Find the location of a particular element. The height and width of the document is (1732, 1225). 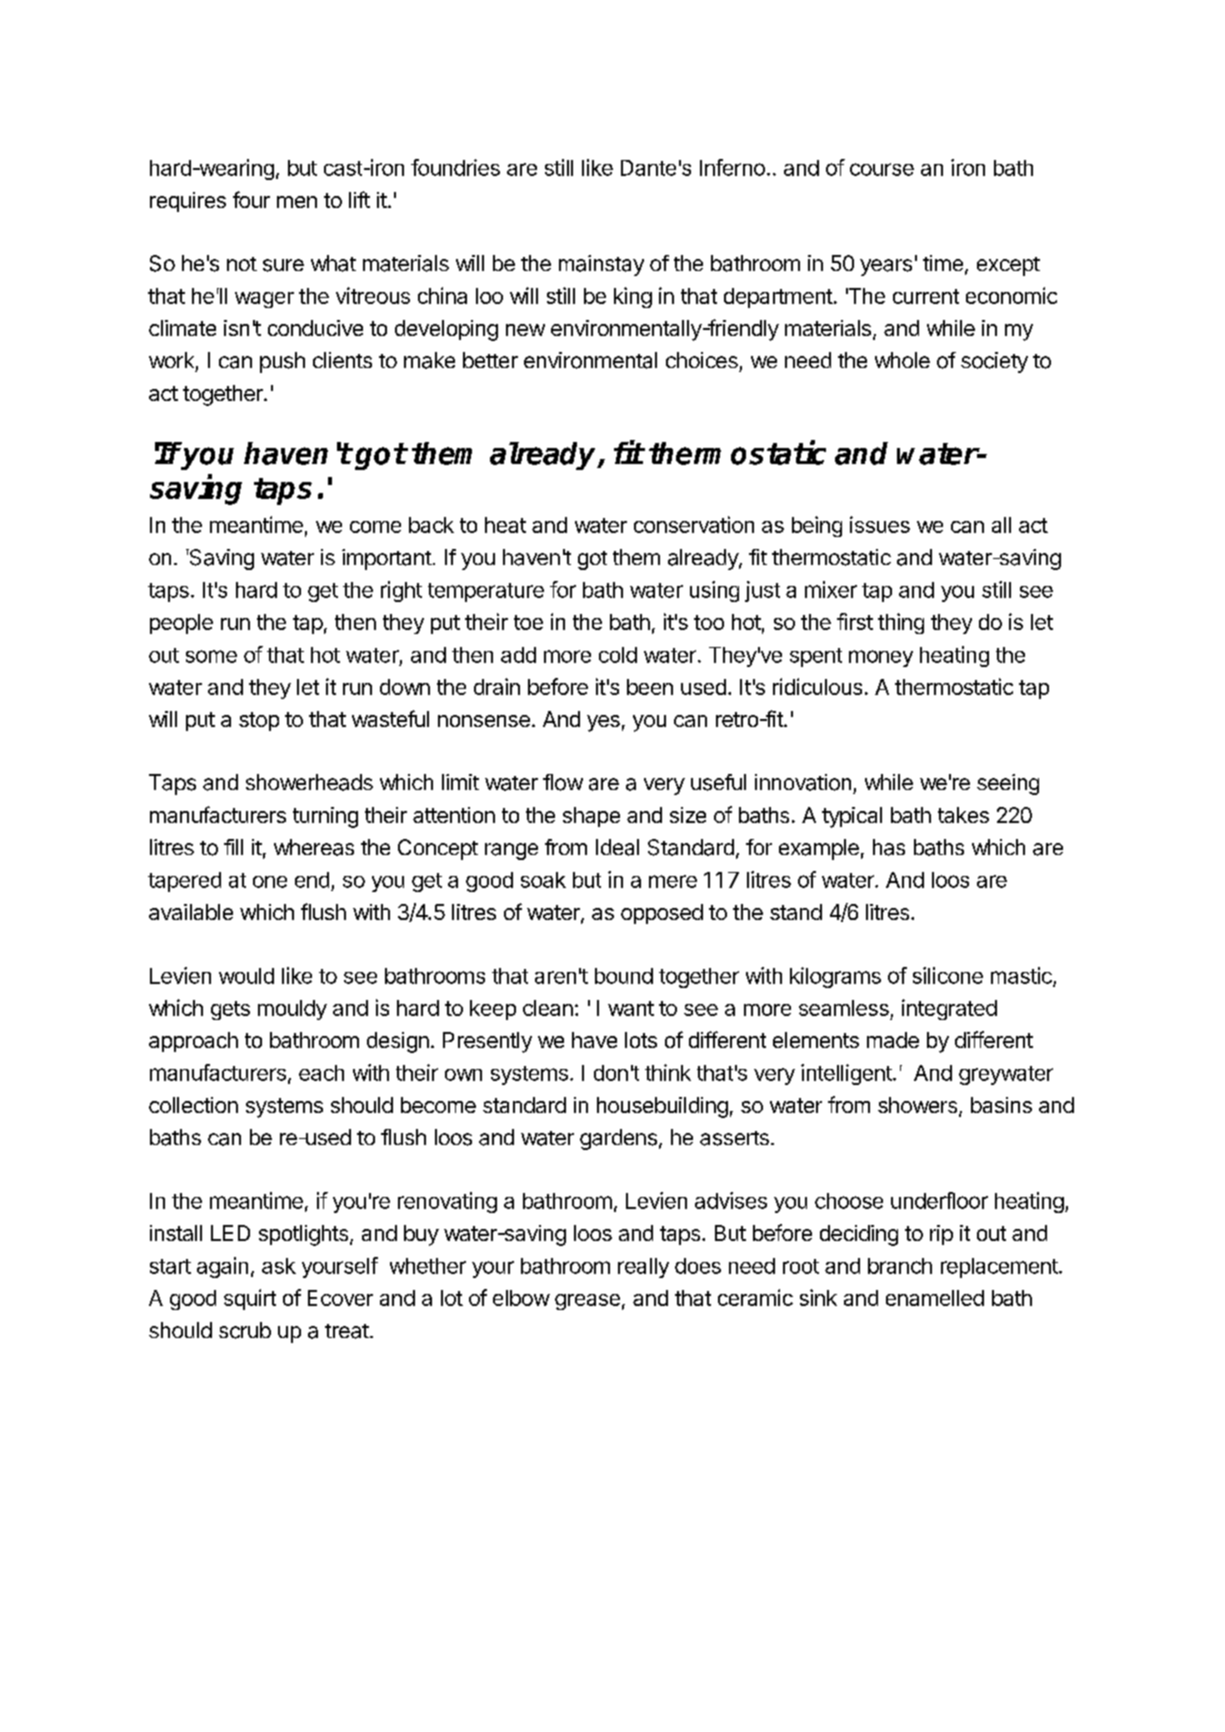

grease is located at coordinates (587, 1302).
